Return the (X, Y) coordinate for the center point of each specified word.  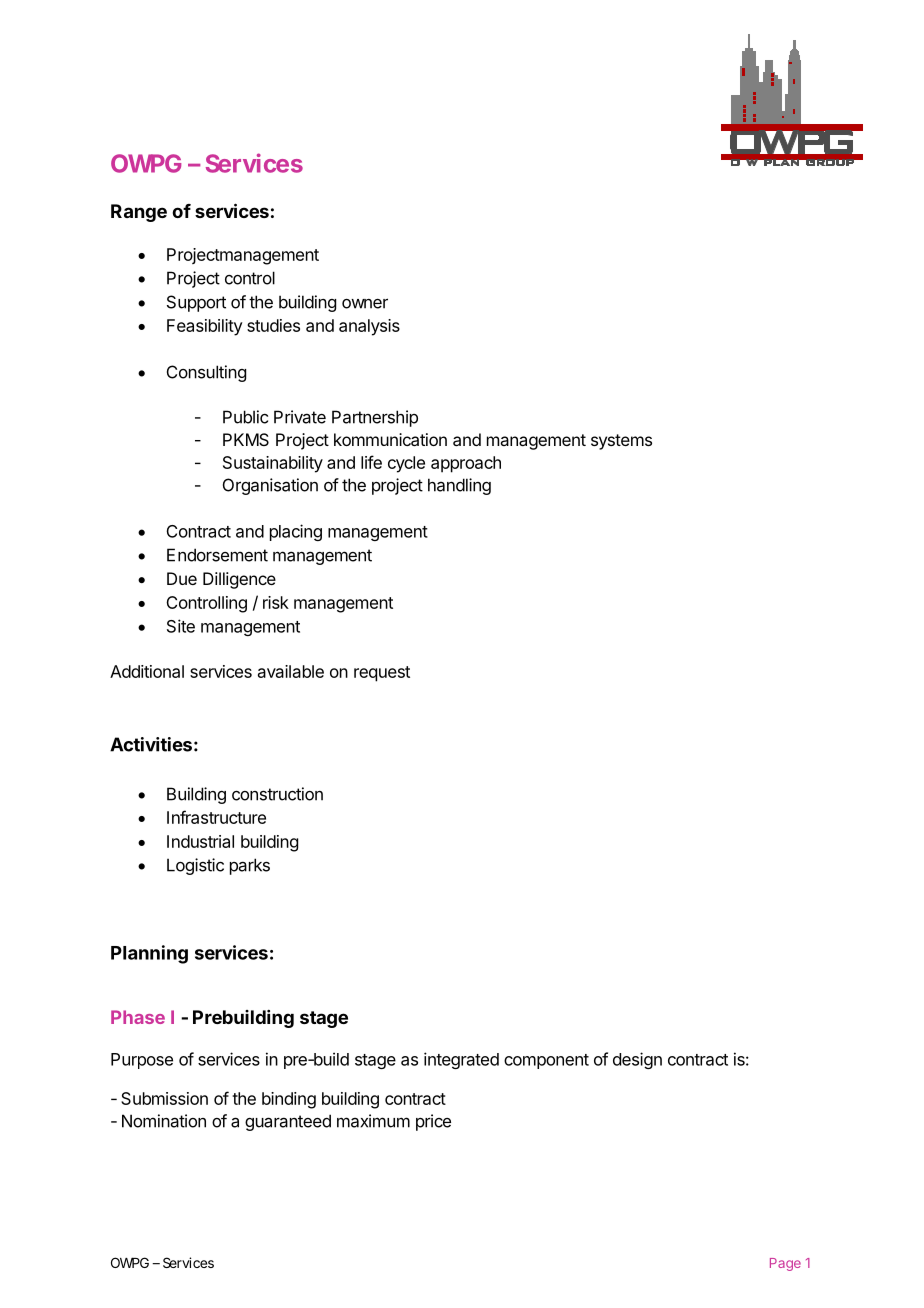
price (433, 1122)
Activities (151, 744)
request (382, 674)
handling (459, 486)
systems (621, 442)
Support (196, 303)
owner (365, 303)
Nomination (164, 1121)
